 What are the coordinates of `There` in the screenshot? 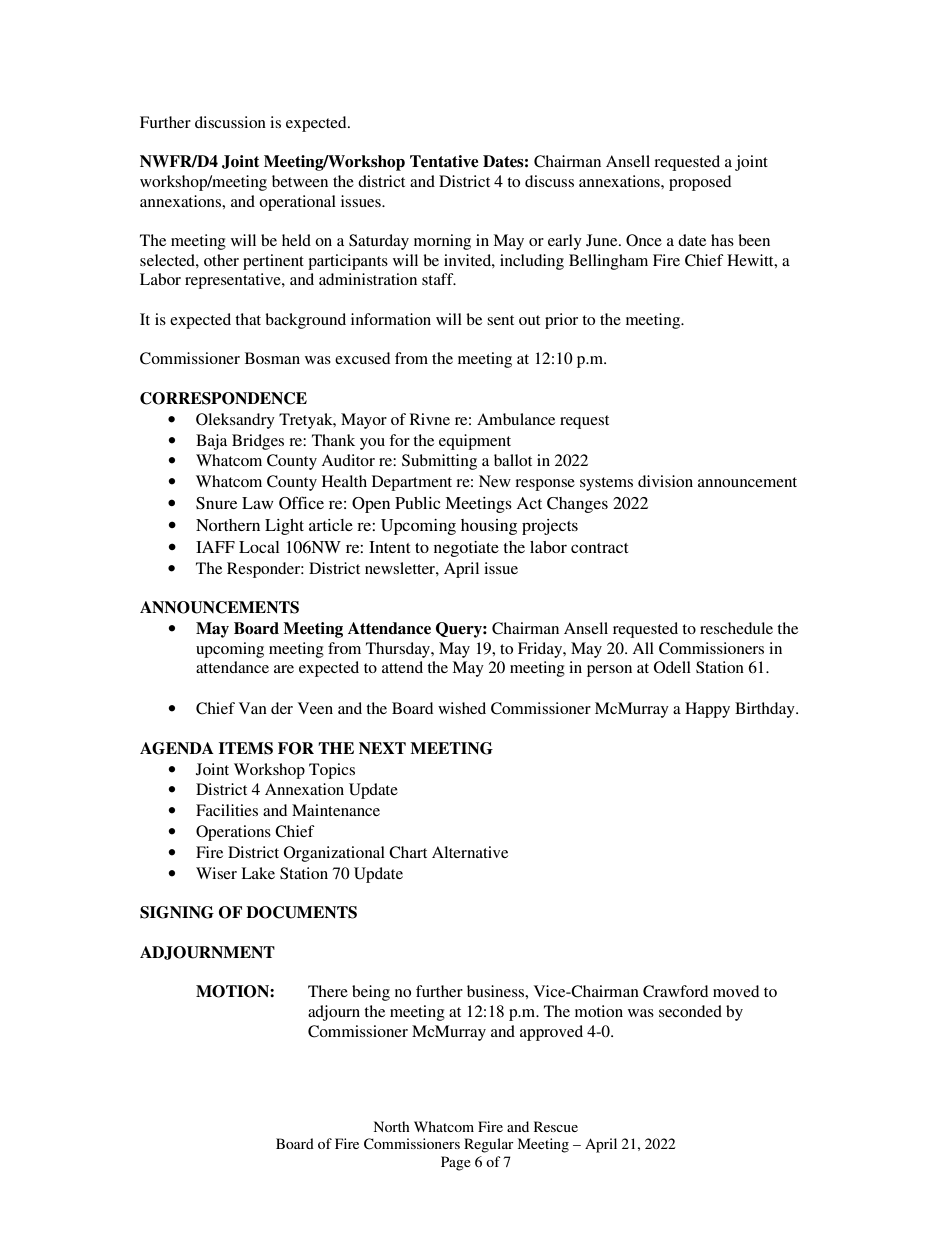 It's located at (328, 991).
